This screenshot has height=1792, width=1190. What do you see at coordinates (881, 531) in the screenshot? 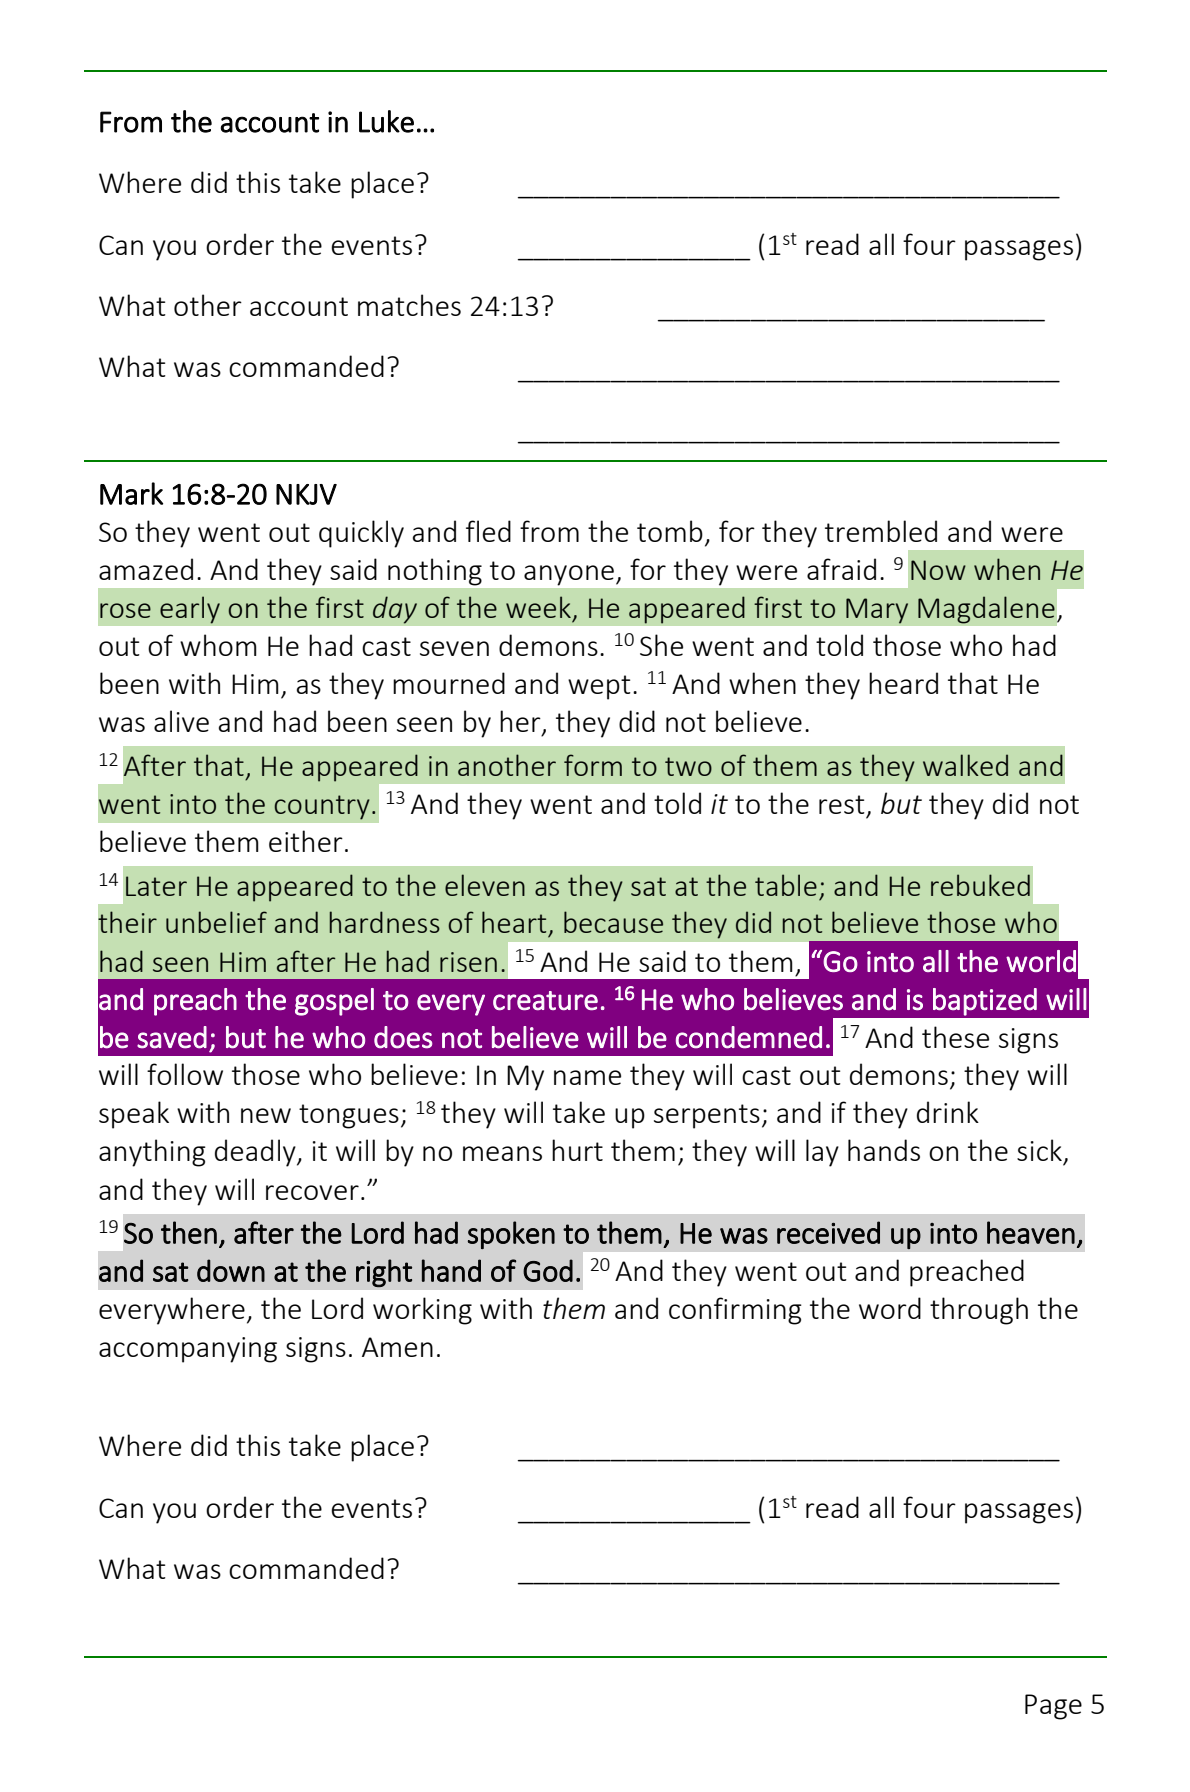
I see `trembled` at bounding box center [881, 531].
